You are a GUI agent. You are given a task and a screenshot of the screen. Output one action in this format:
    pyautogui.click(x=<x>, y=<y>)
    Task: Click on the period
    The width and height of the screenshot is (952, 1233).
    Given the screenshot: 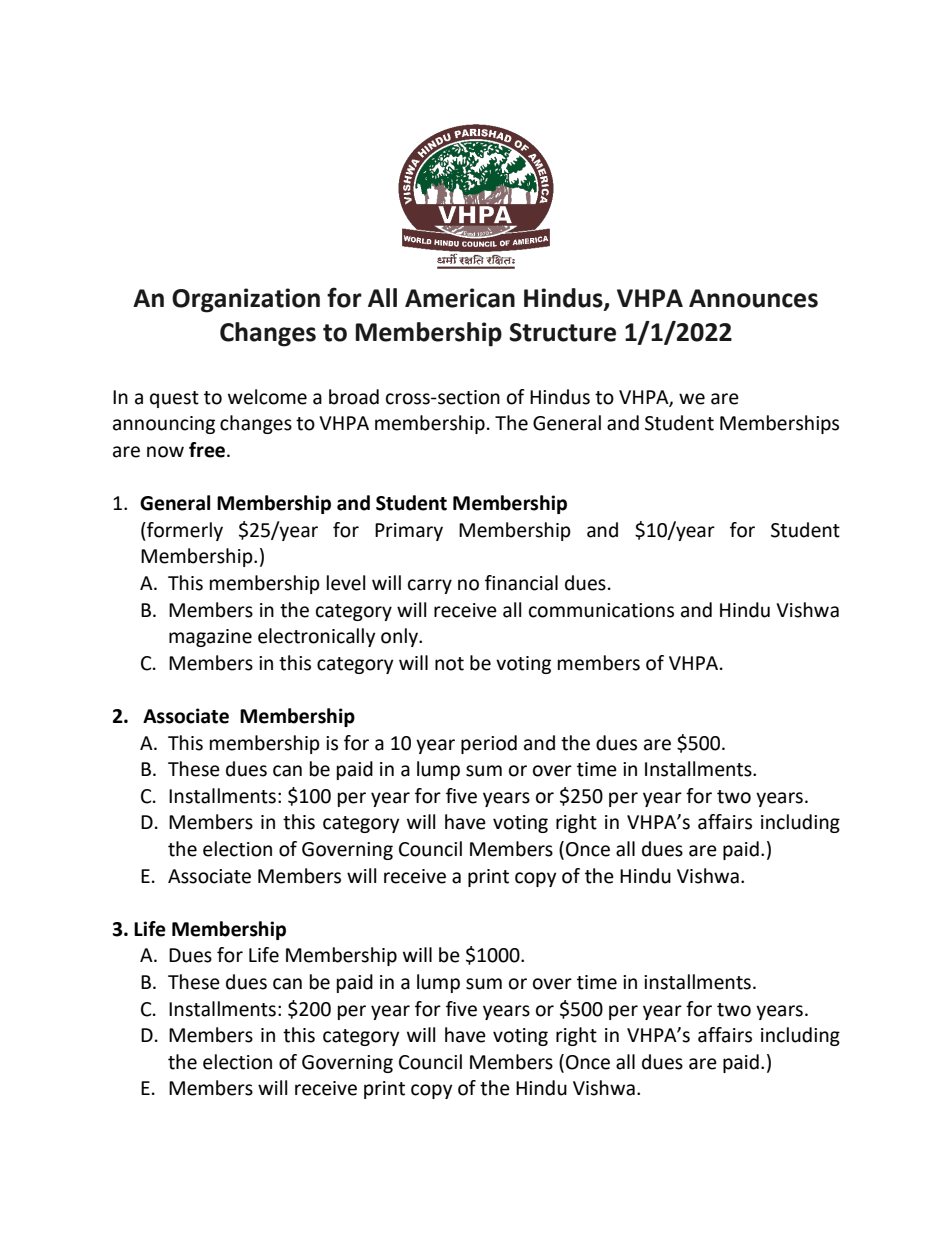 What is the action you would take?
    pyautogui.click(x=489, y=744)
